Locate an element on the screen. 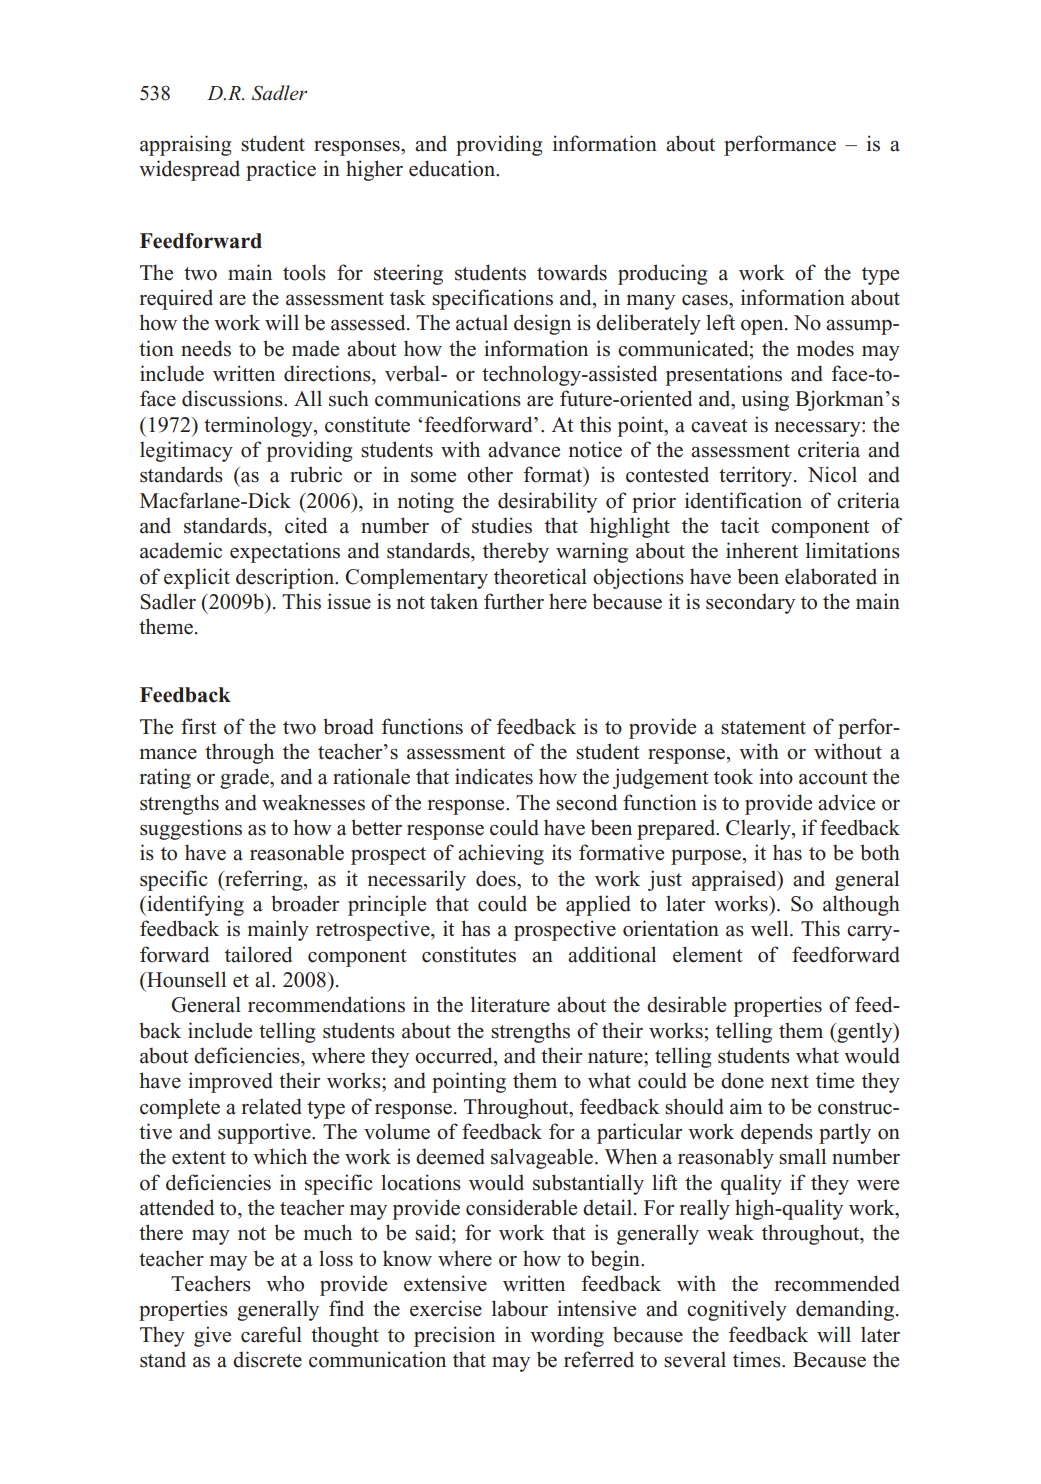  advance is located at coordinates (524, 449).
